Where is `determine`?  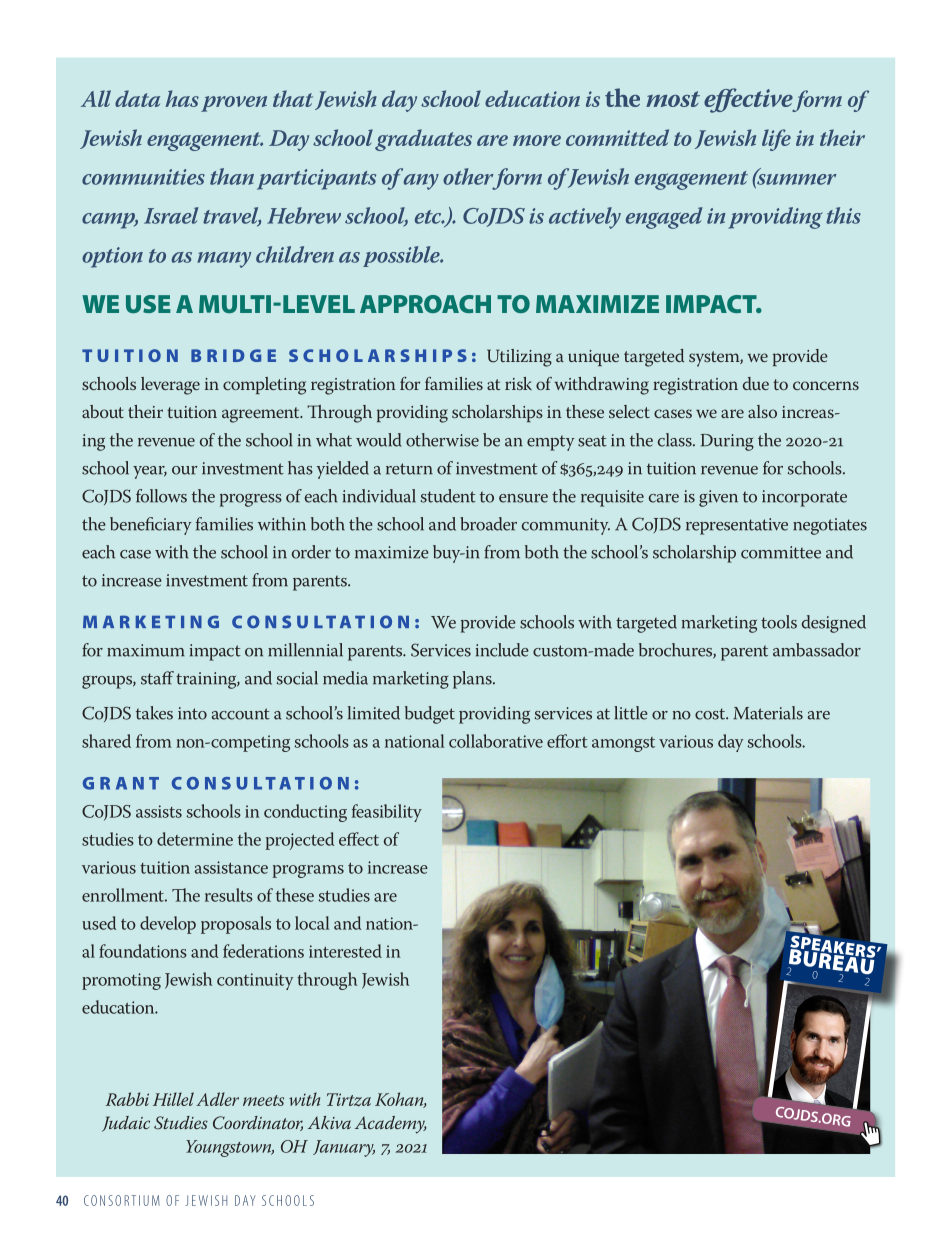 determine is located at coordinates (195, 839).
